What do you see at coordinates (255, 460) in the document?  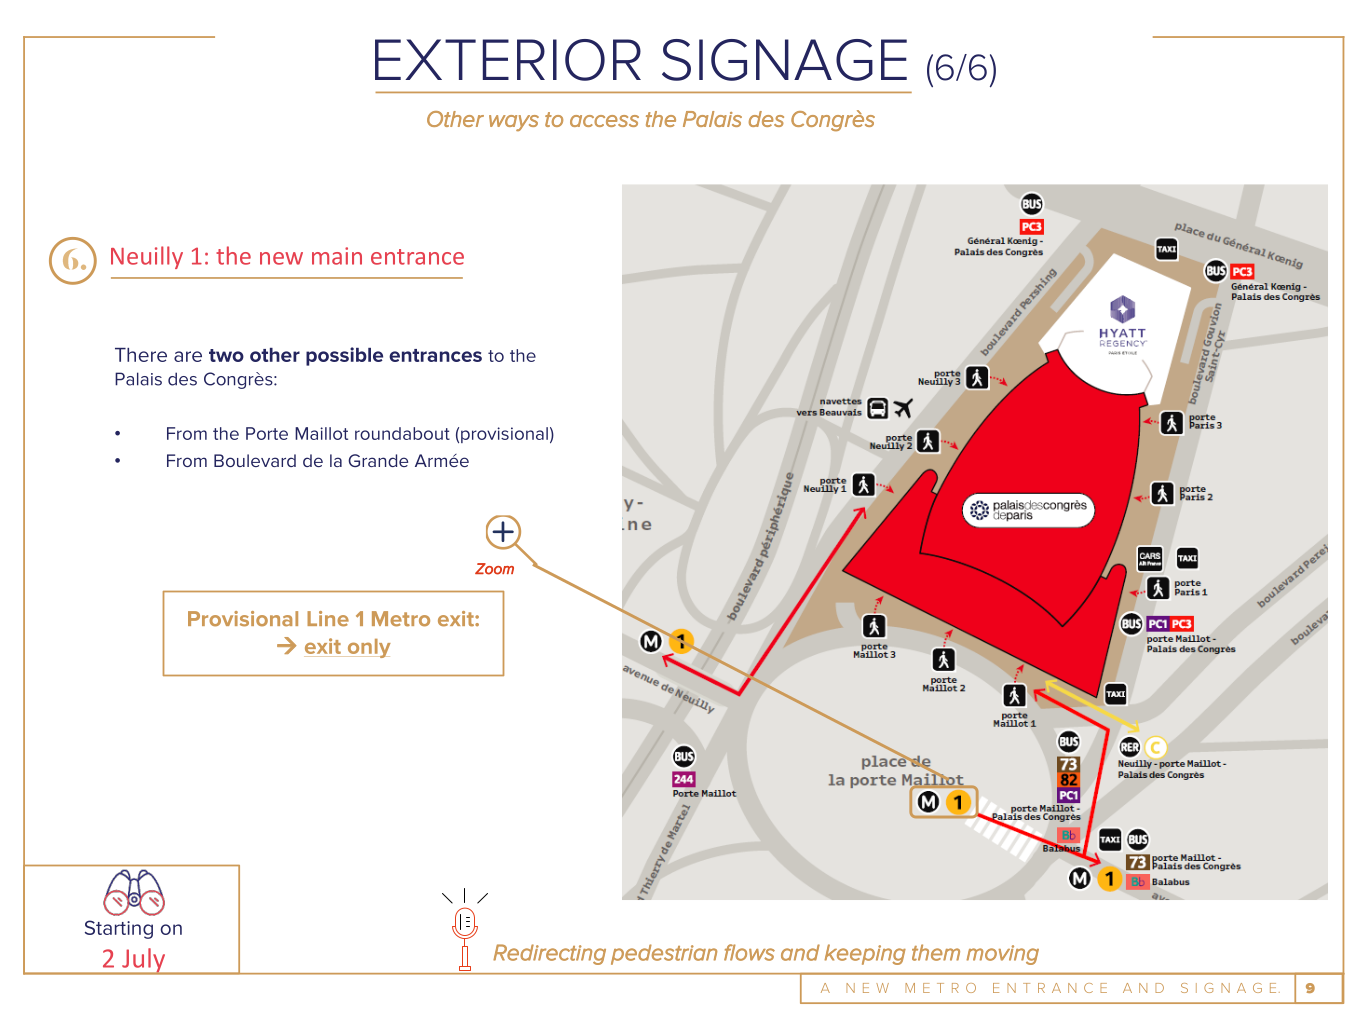 I see `Boulevard` at bounding box center [255, 460].
